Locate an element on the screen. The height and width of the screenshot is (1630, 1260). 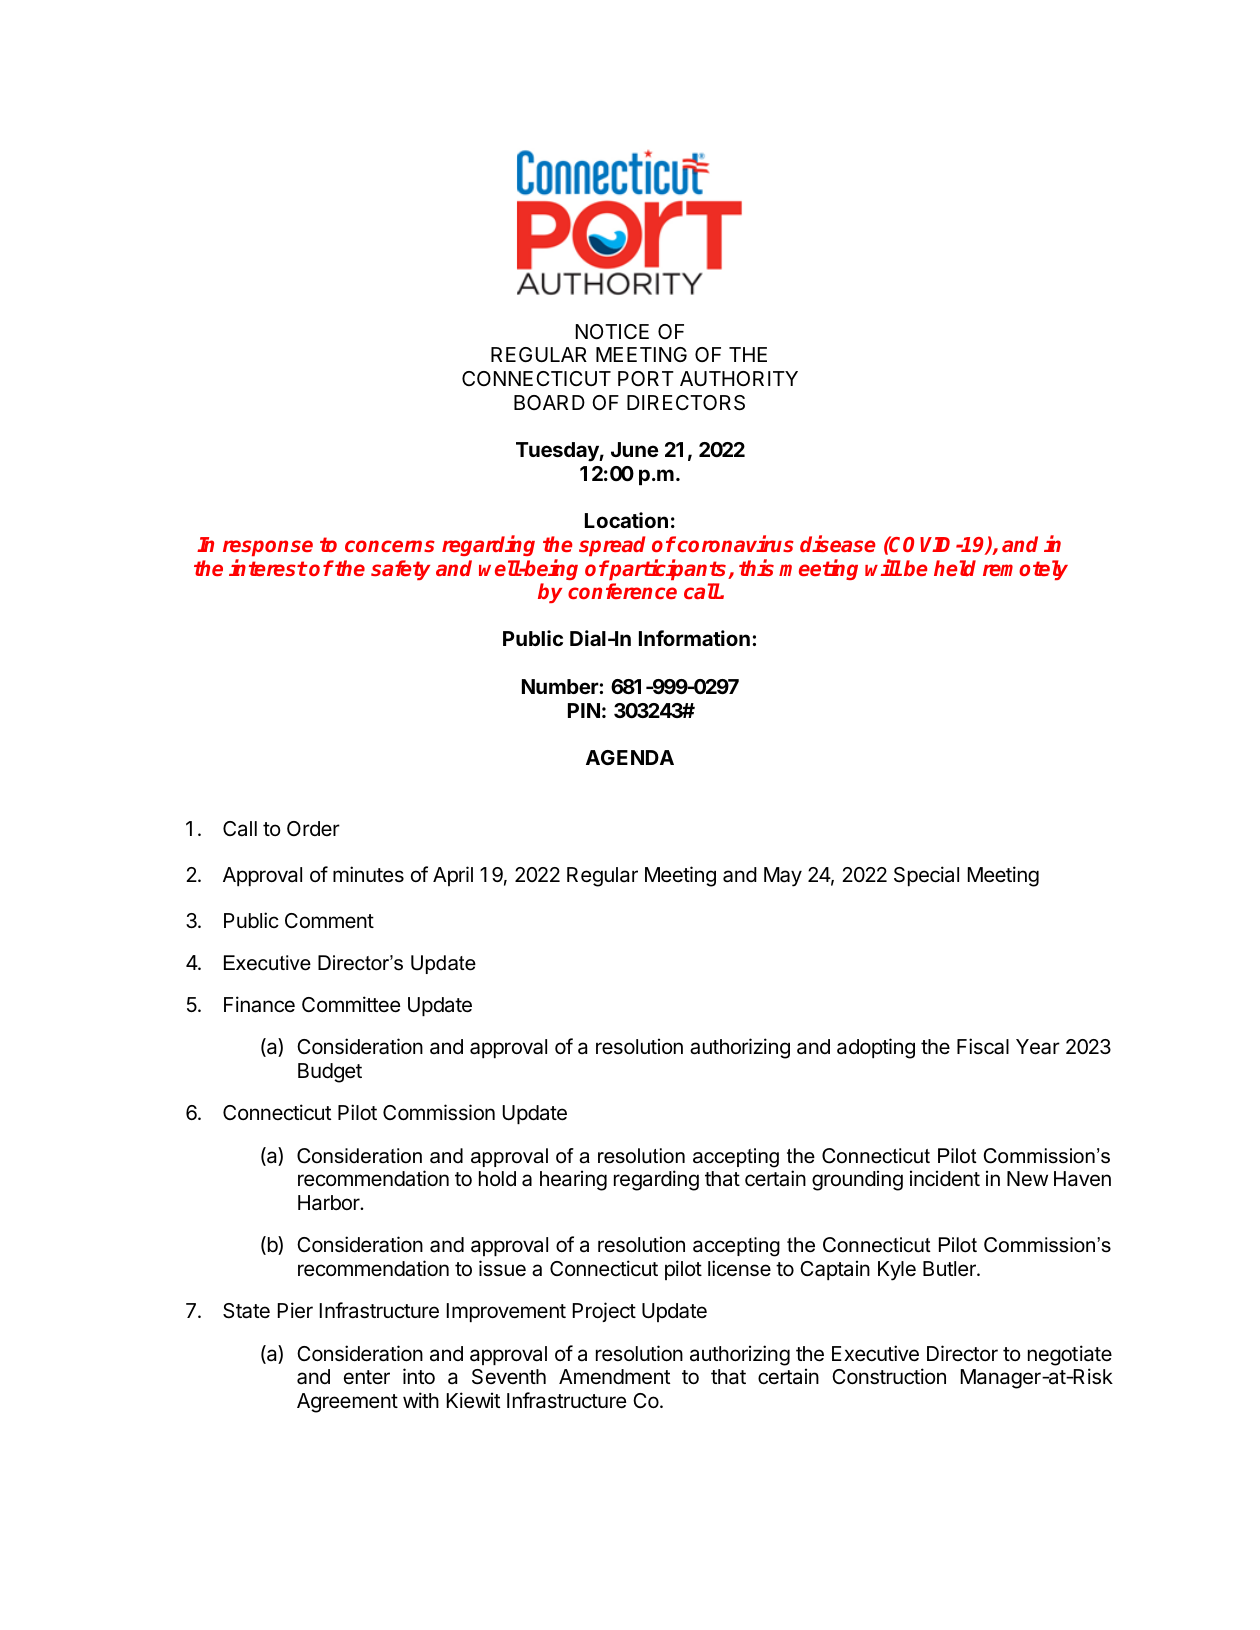
hearing is located at coordinates (573, 1180).
